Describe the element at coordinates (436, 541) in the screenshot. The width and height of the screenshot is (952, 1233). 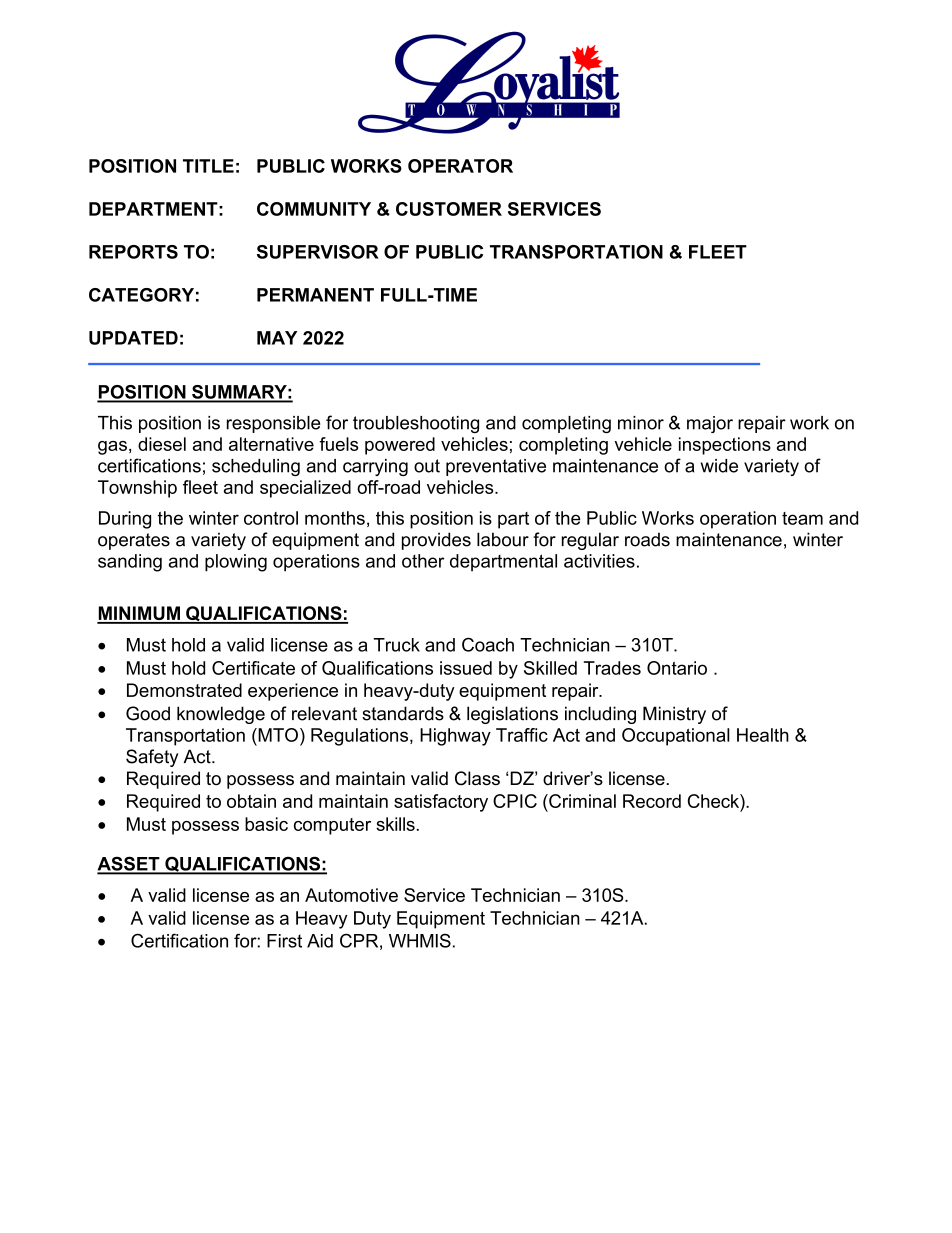
I see `provides` at that location.
